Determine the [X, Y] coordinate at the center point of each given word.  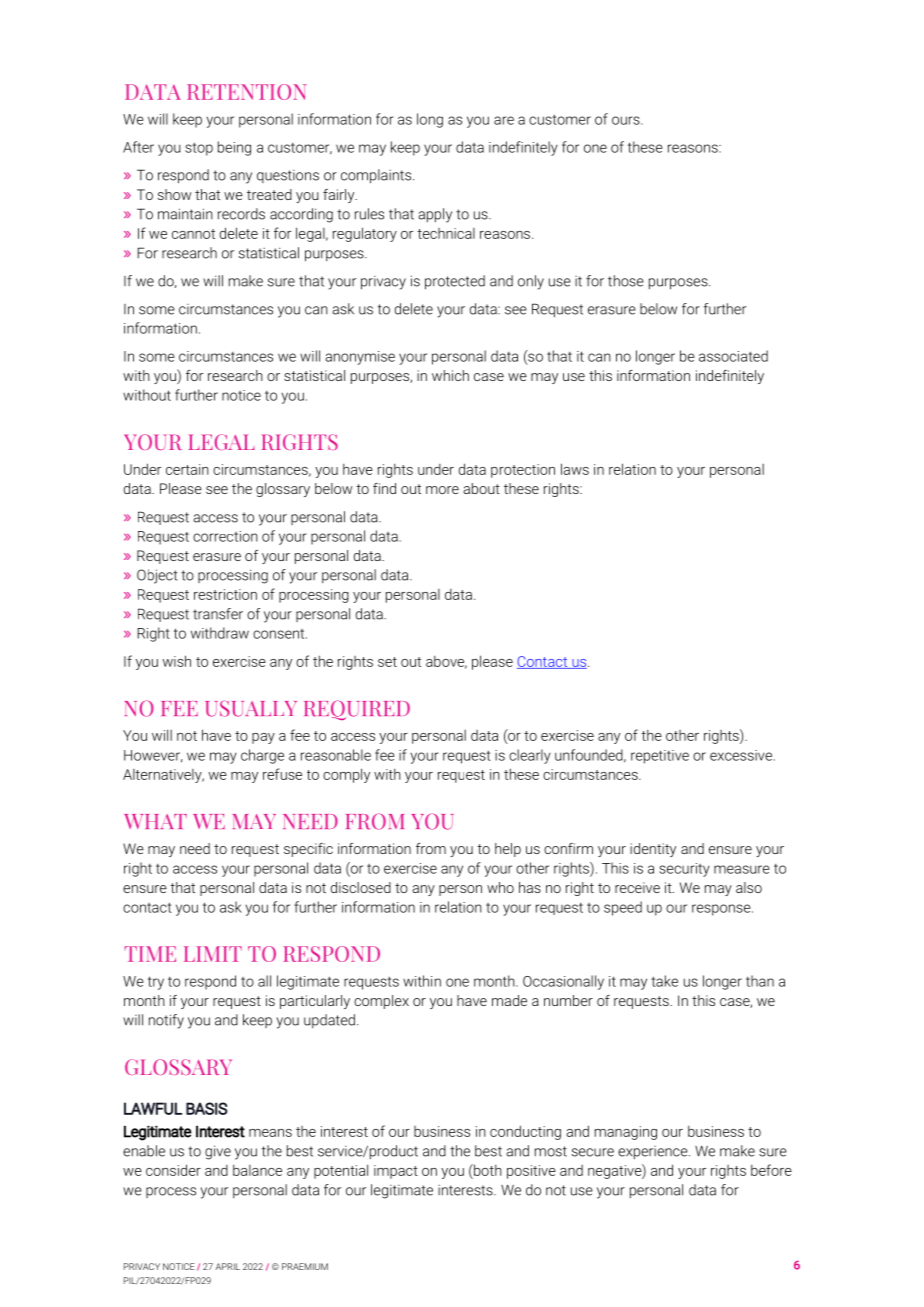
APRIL [228, 1266]
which [450, 375]
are [504, 120]
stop [199, 149]
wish [177, 661]
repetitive [660, 757]
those [626, 281]
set [387, 662]
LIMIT [213, 954]
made [509, 1000]
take [664, 981]
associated [733, 356]
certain [187, 469]
